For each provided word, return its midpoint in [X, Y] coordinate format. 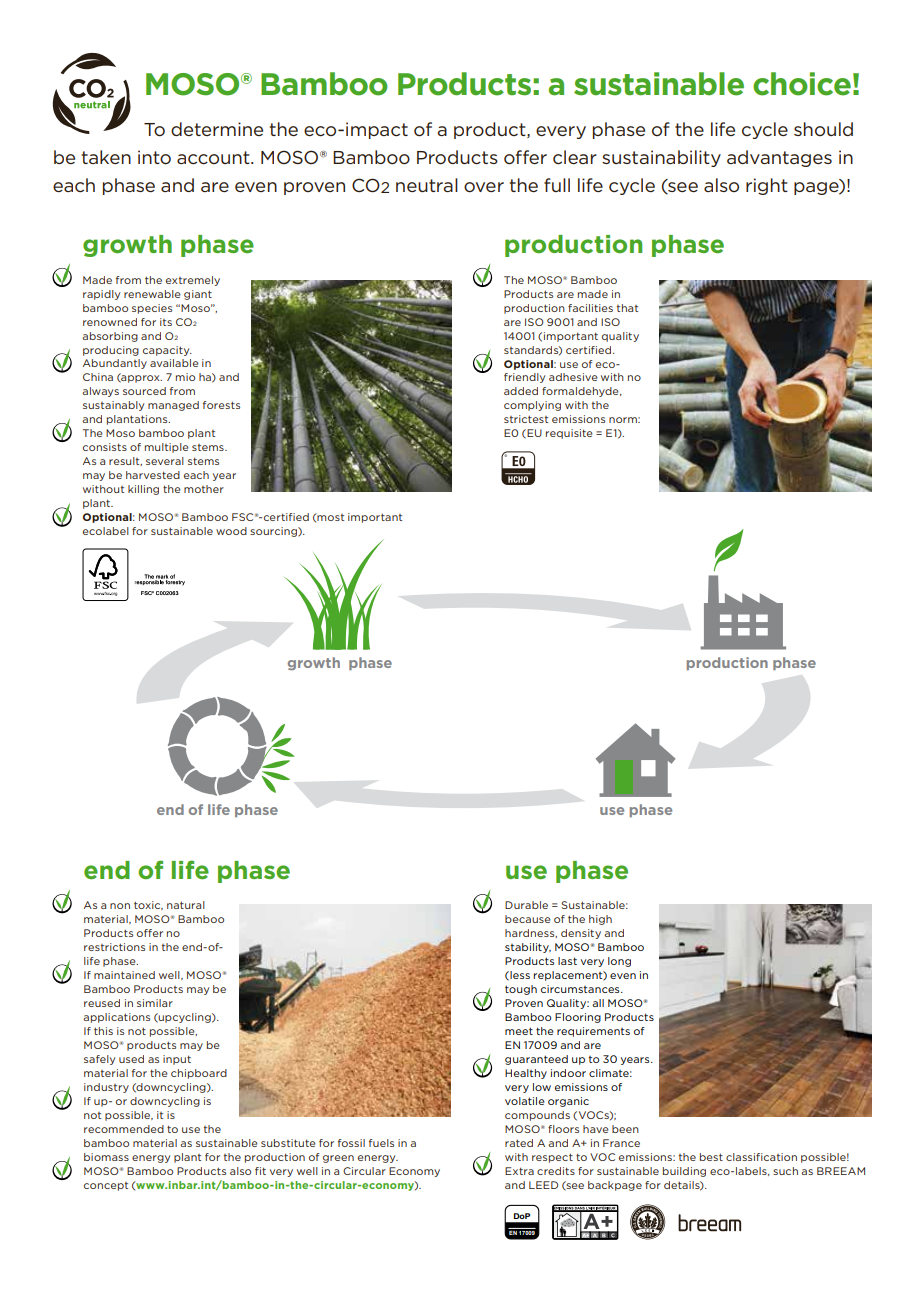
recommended [124, 1129]
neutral [427, 185]
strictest [526, 419]
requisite [569, 434]
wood [231, 531]
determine [217, 129]
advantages [779, 158]
